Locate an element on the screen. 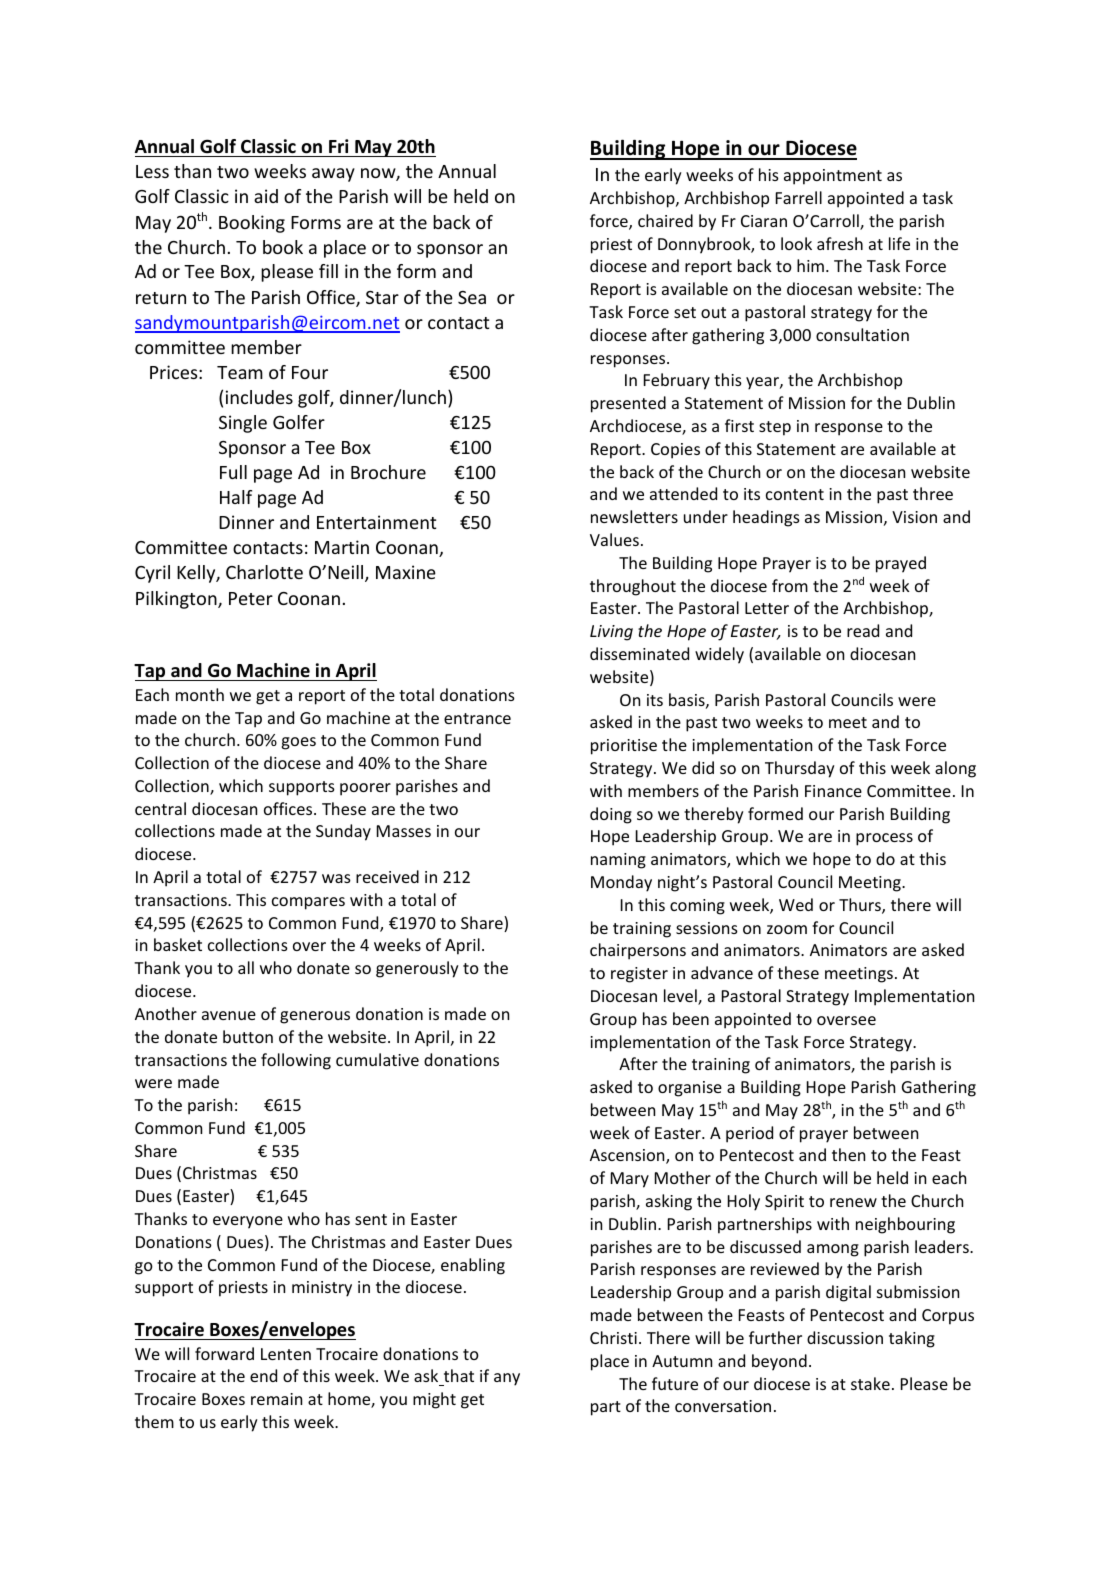 This screenshot has height=1572, width=1112. appointment is located at coordinates (833, 177).
